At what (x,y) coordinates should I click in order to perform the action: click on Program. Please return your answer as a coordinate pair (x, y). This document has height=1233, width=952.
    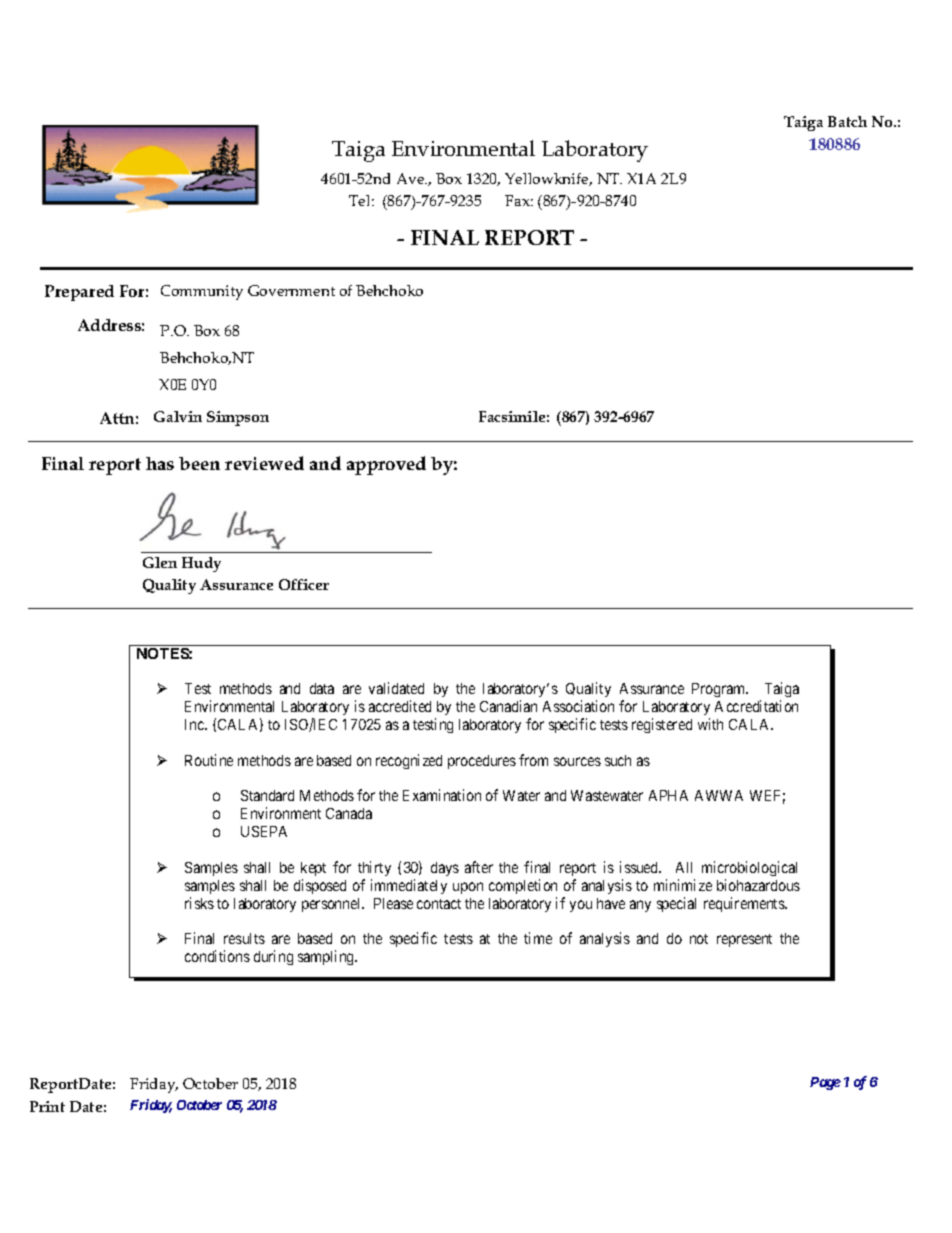
    Looking at the image, I should click on (720, 690).
